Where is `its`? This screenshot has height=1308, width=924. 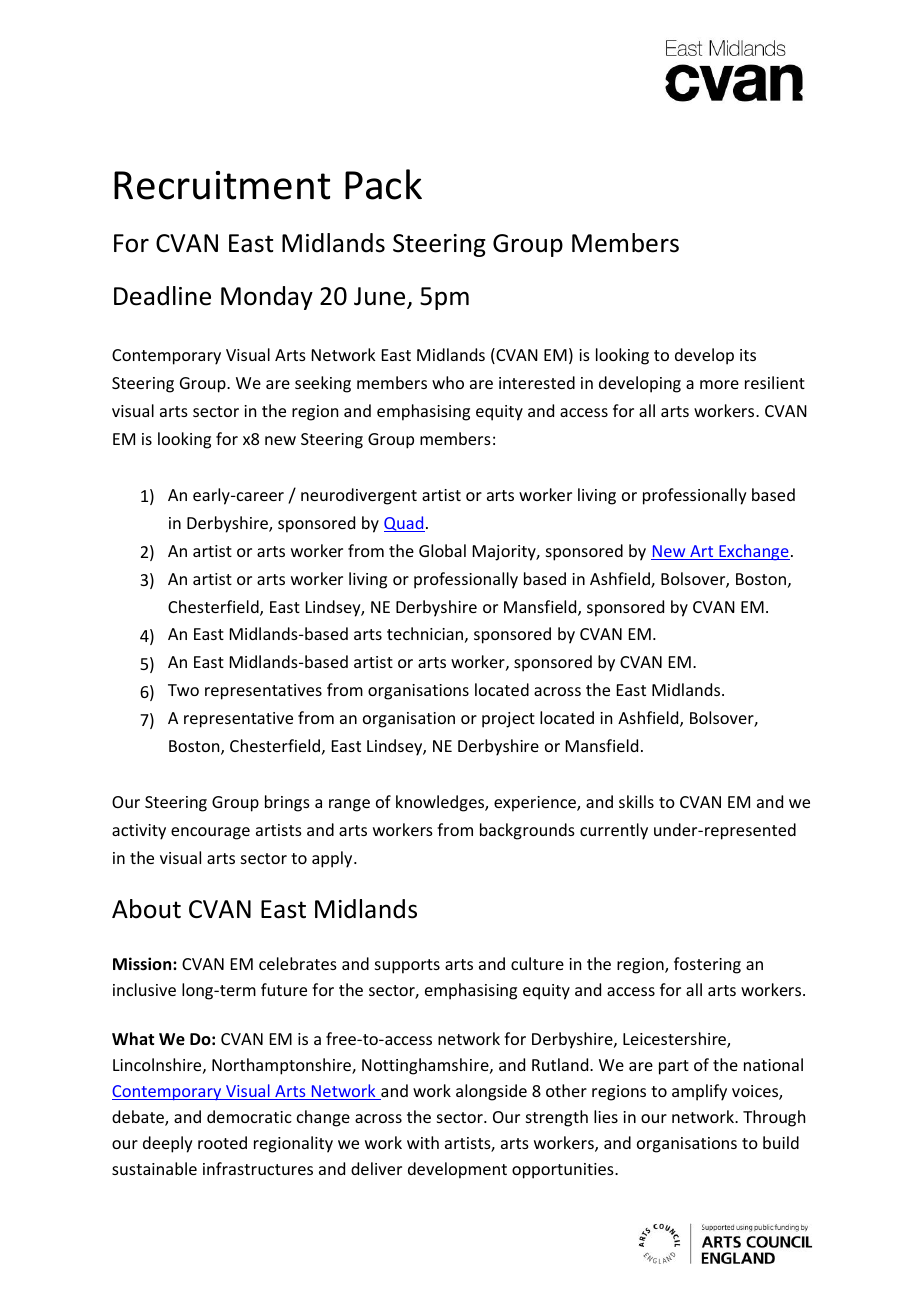
its is located at coordinates (748, 355).
